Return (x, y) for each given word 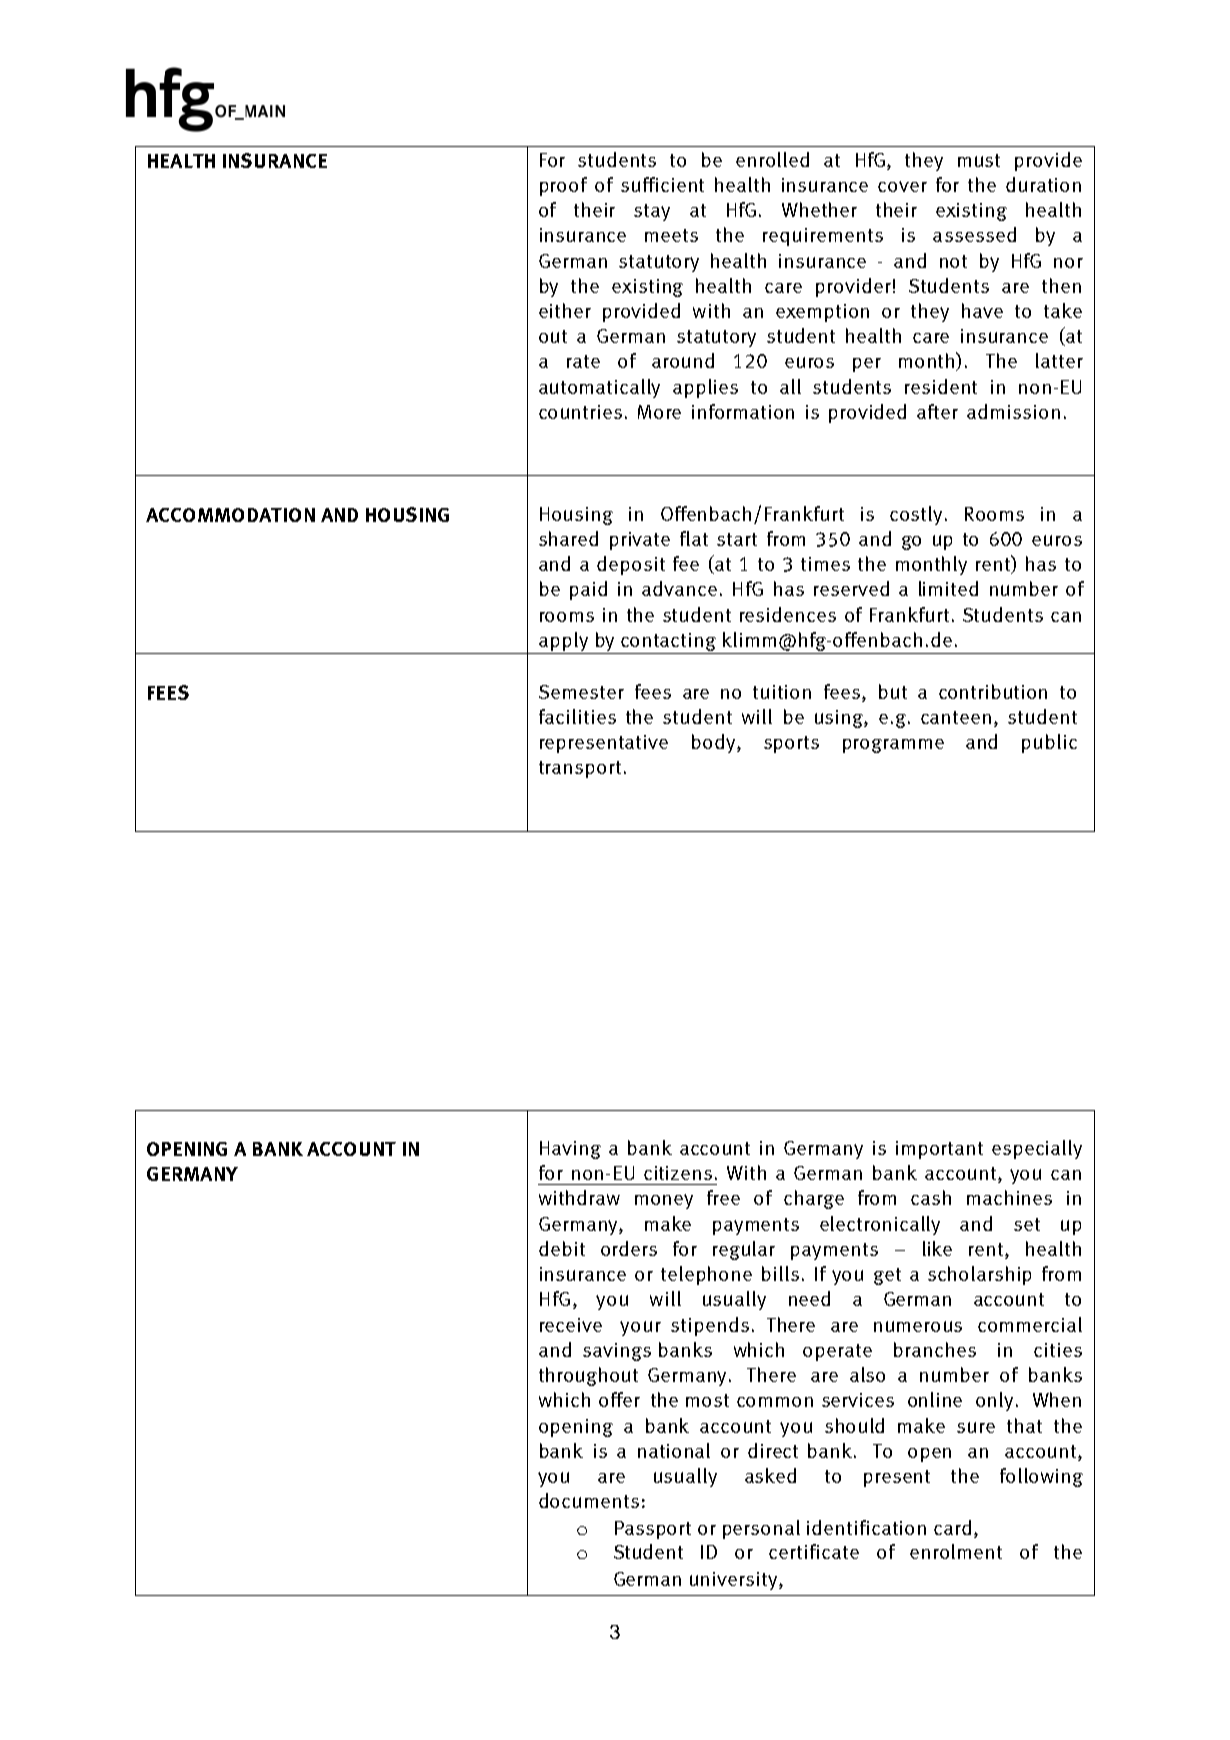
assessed (974, 234)
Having (570, 1150)
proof (563, 186)
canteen (956, 717)
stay (652, 212)
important (939, 1150)
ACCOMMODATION (230, 515)
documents (589, 1500)
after (937, 411)
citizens (678, 1173)
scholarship (979, 1275)
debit (562, 1248)
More (659, 412)
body (715, 743)
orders (629, 1248)
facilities (577, 716)
